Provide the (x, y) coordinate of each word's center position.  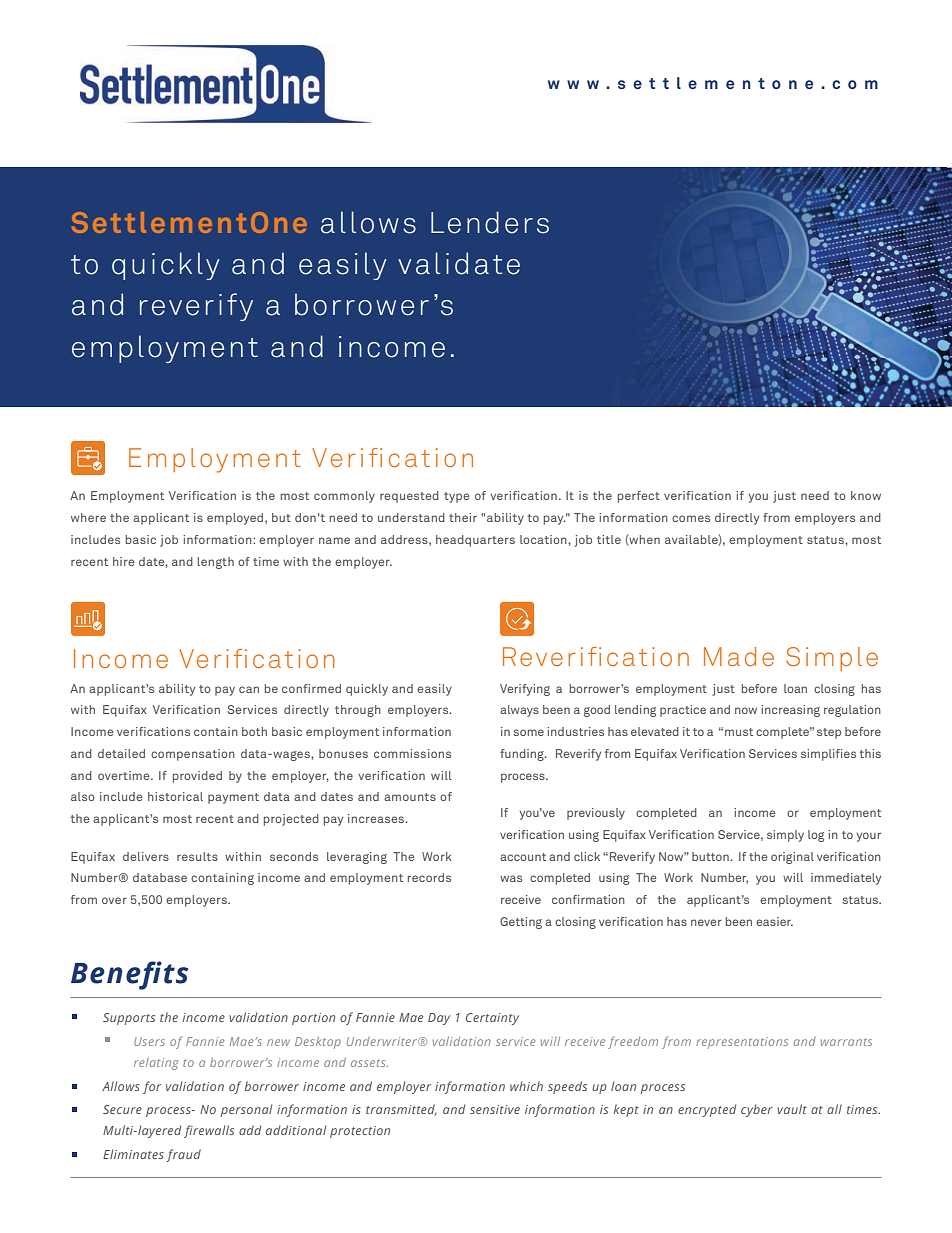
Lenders (490, 222)
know (866, 495)
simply (785, 836)
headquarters (475, 541)
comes (691, 518)
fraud (183, 1155)
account (523, 857)
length (215, 563)
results (197, 856)
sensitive (495, 1109)
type (457, 497)
